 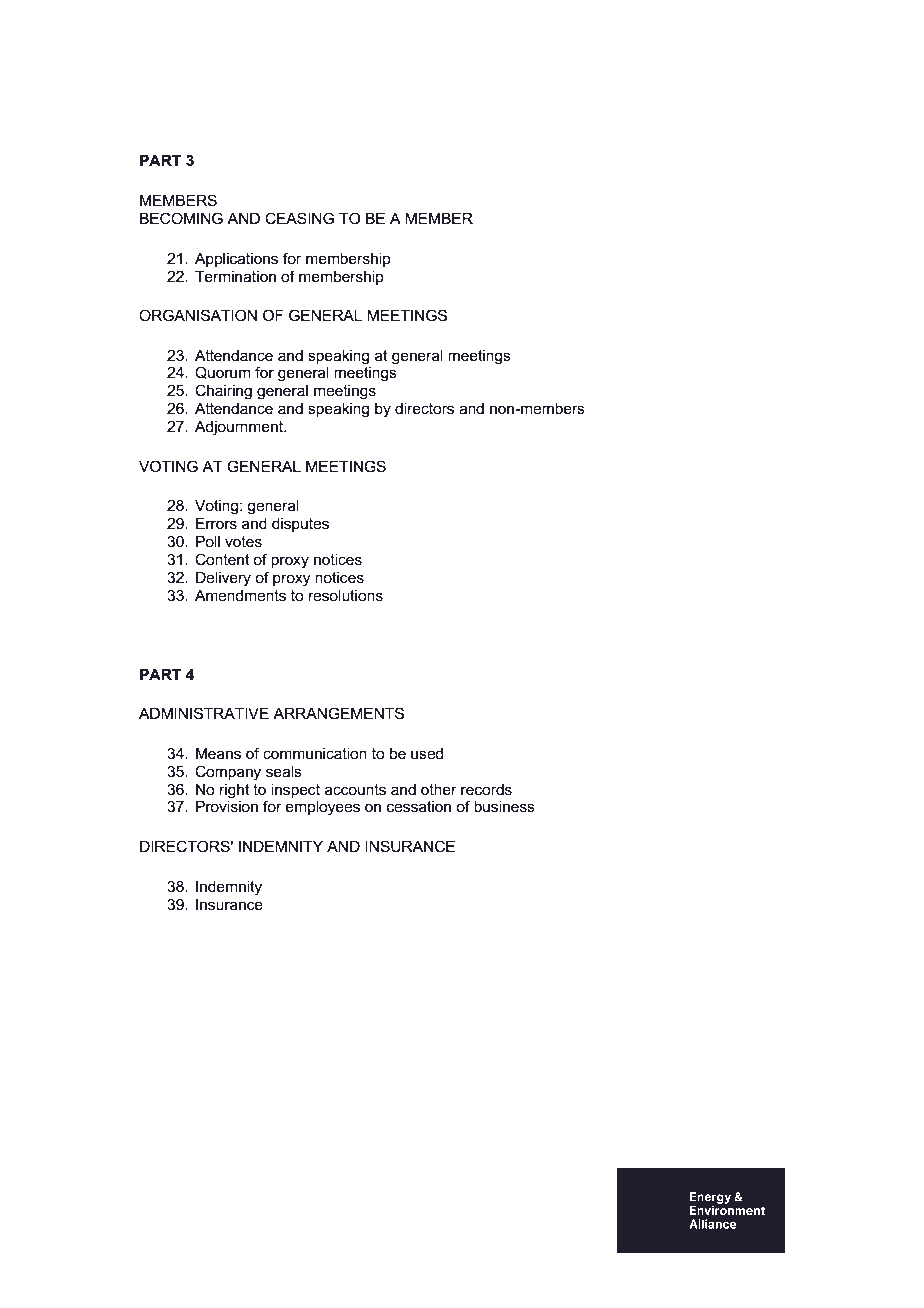 I want to click on Termination, so click(x=235, y=276).
